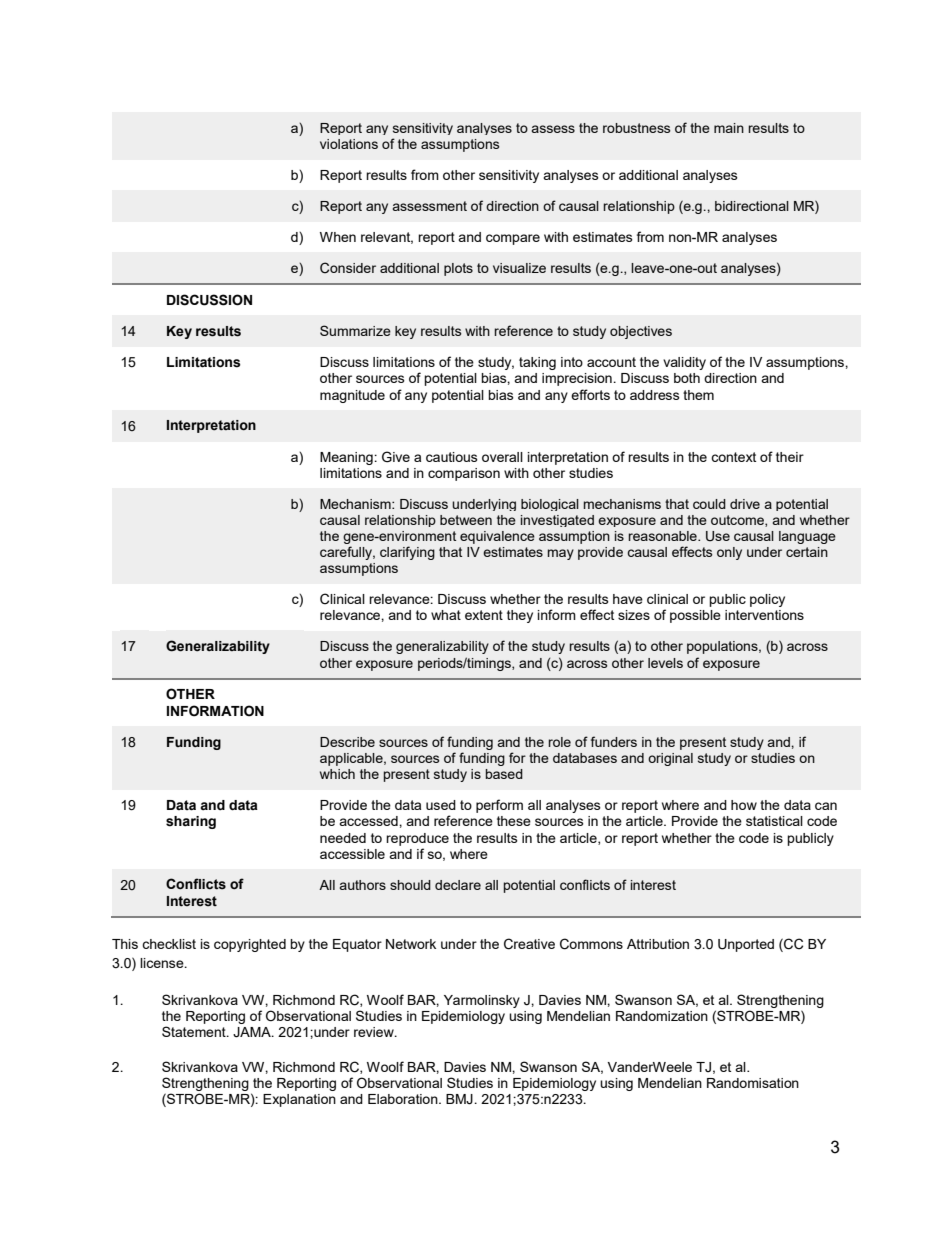 The height and width of the page is (1233, 952). Describe the element at coordinates (347, 742) in the page. I see `Describe` at that location.
